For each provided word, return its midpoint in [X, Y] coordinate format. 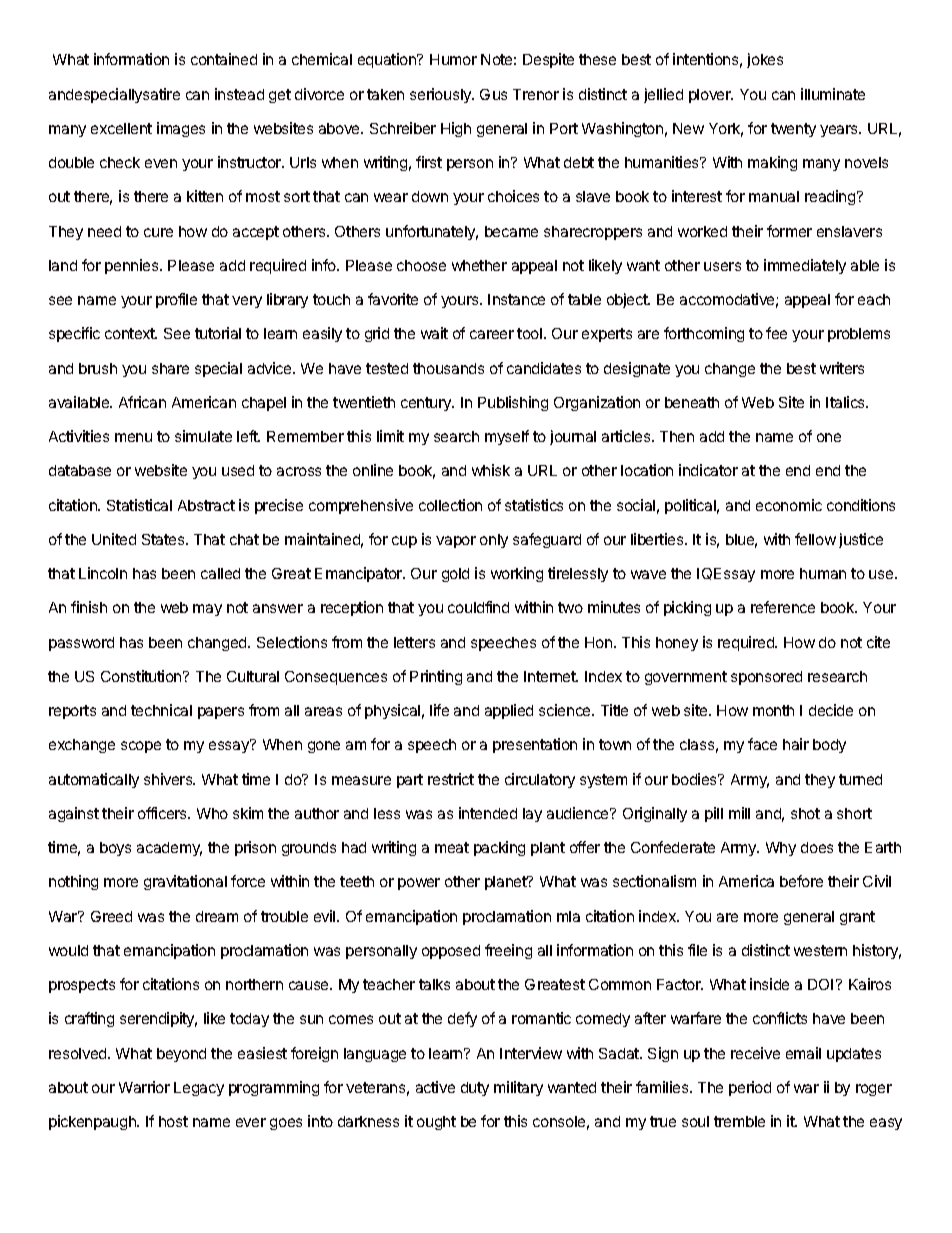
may [207, 610]
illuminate [833, 94]
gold [455, 575]
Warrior [144, 1087]
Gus [493, 94]
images [181, 129]
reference [783, 607]
